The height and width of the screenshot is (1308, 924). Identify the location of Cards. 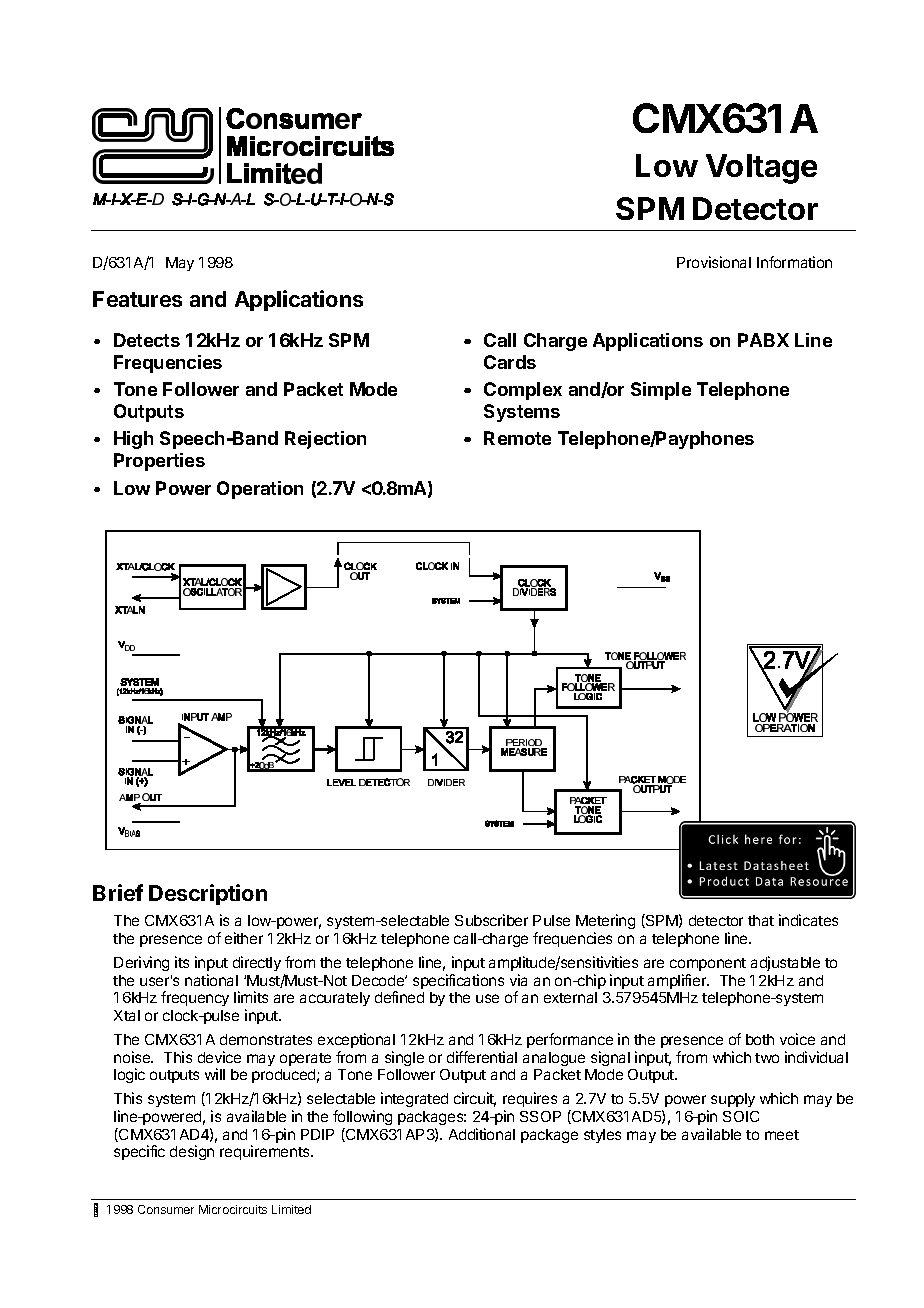
(510, 362).
